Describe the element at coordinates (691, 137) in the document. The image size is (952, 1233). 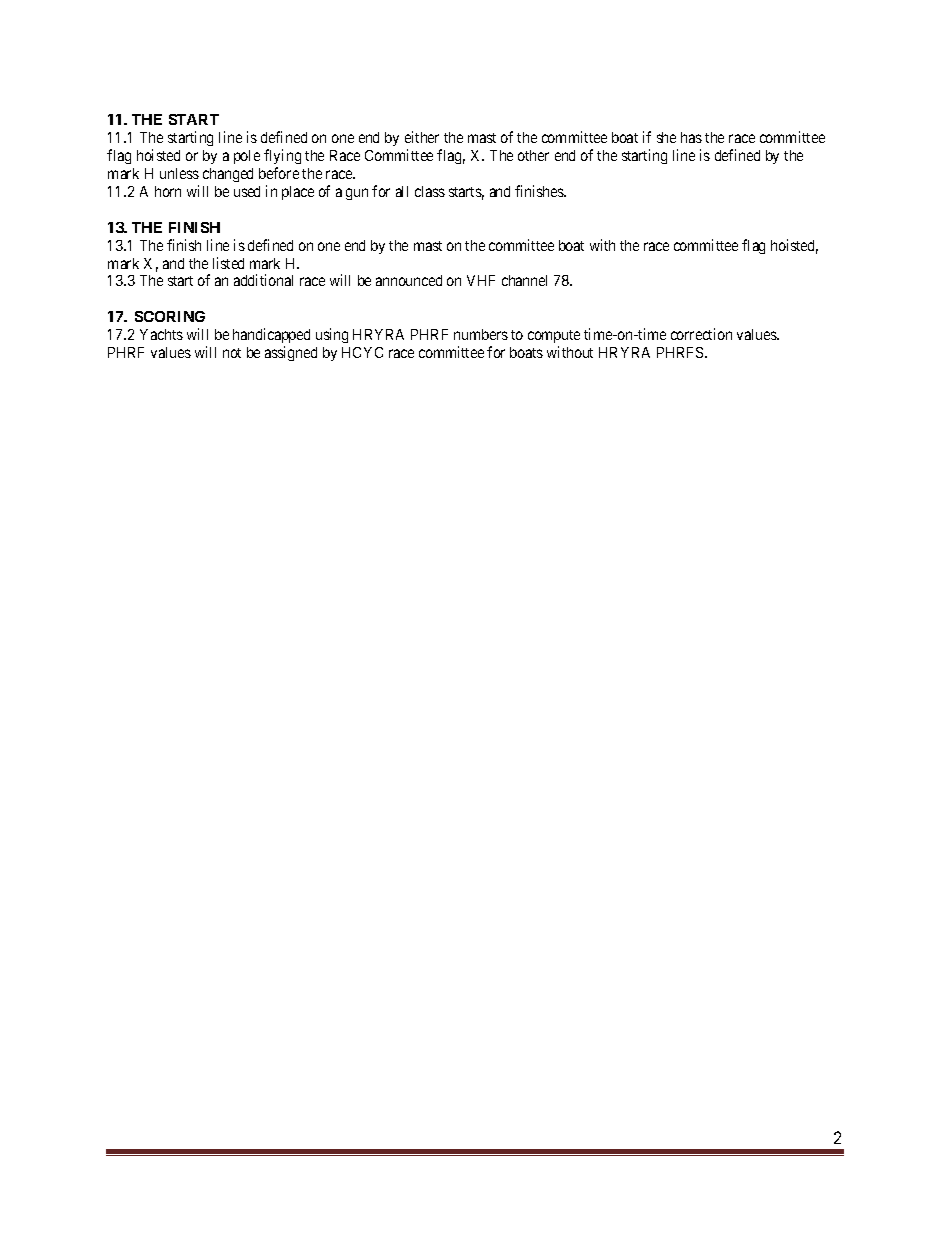
I see `has` at that location.
